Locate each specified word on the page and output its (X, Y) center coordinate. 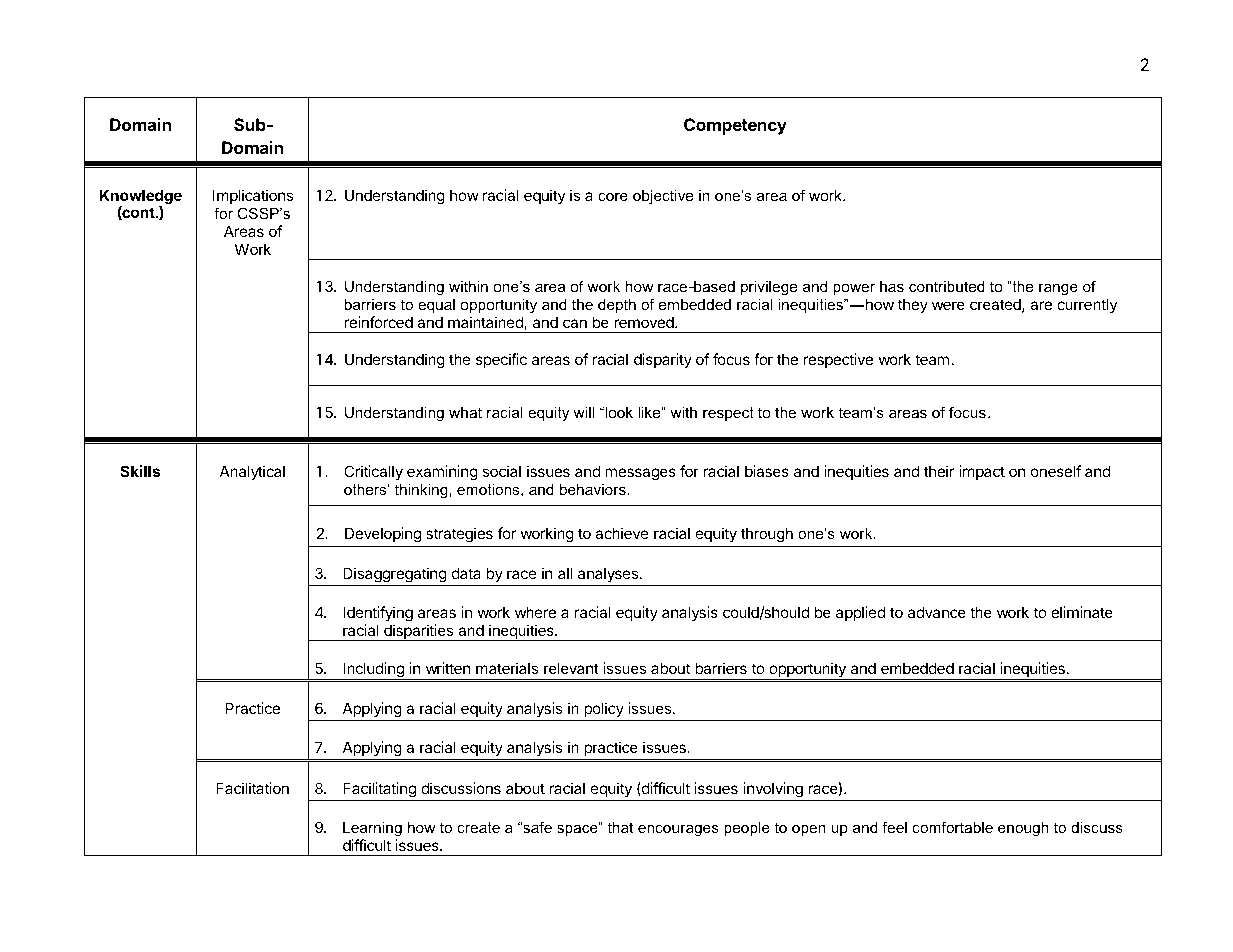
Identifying (378, 615)
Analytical (252, 472)
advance (937, 612)
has (892, 286)
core (613, 197)
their (939, 471)
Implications (253, 196)
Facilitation (252, 788)
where (535, 612)
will (583, 412)
